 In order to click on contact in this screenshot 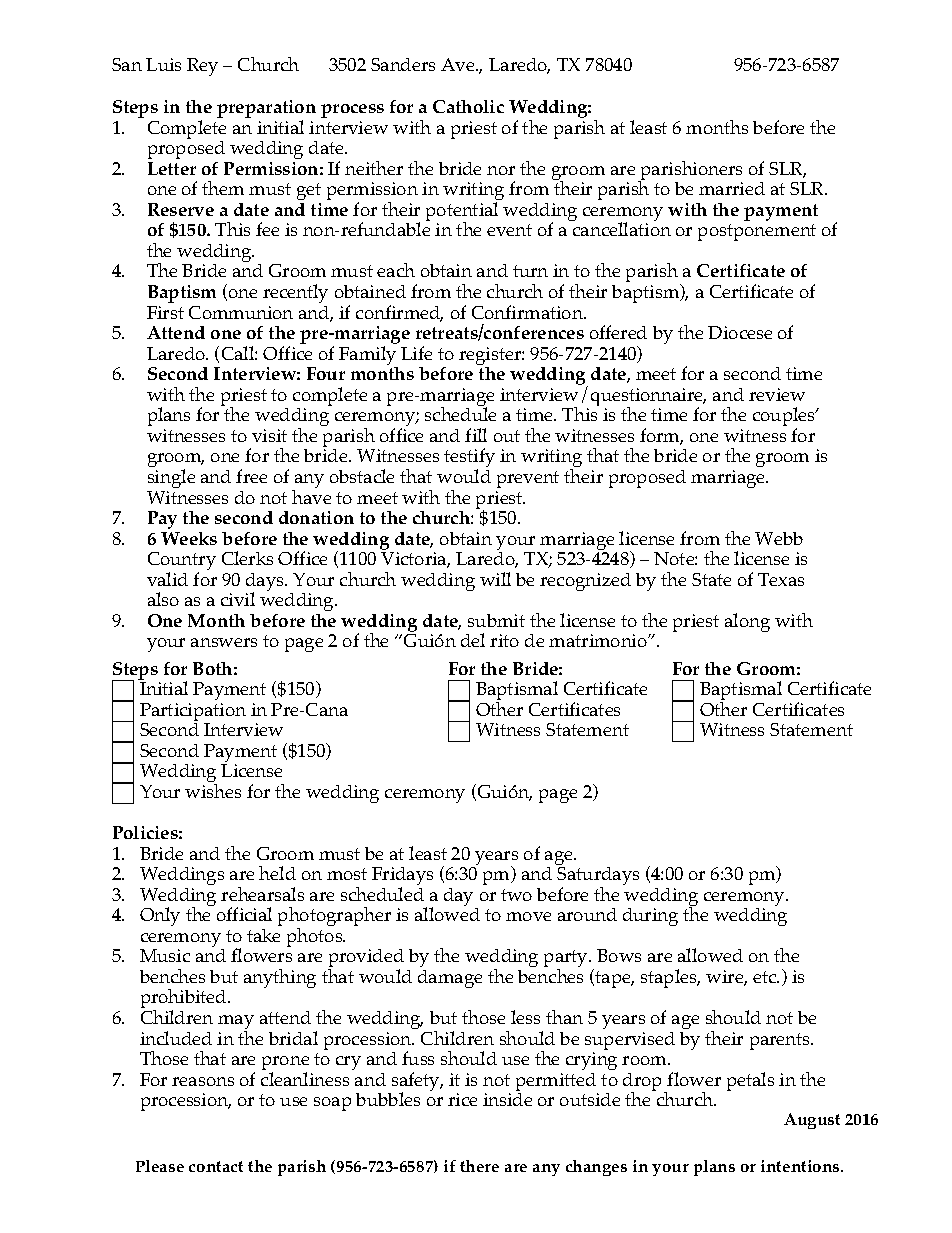, I will do `click(216, 1166)`.
